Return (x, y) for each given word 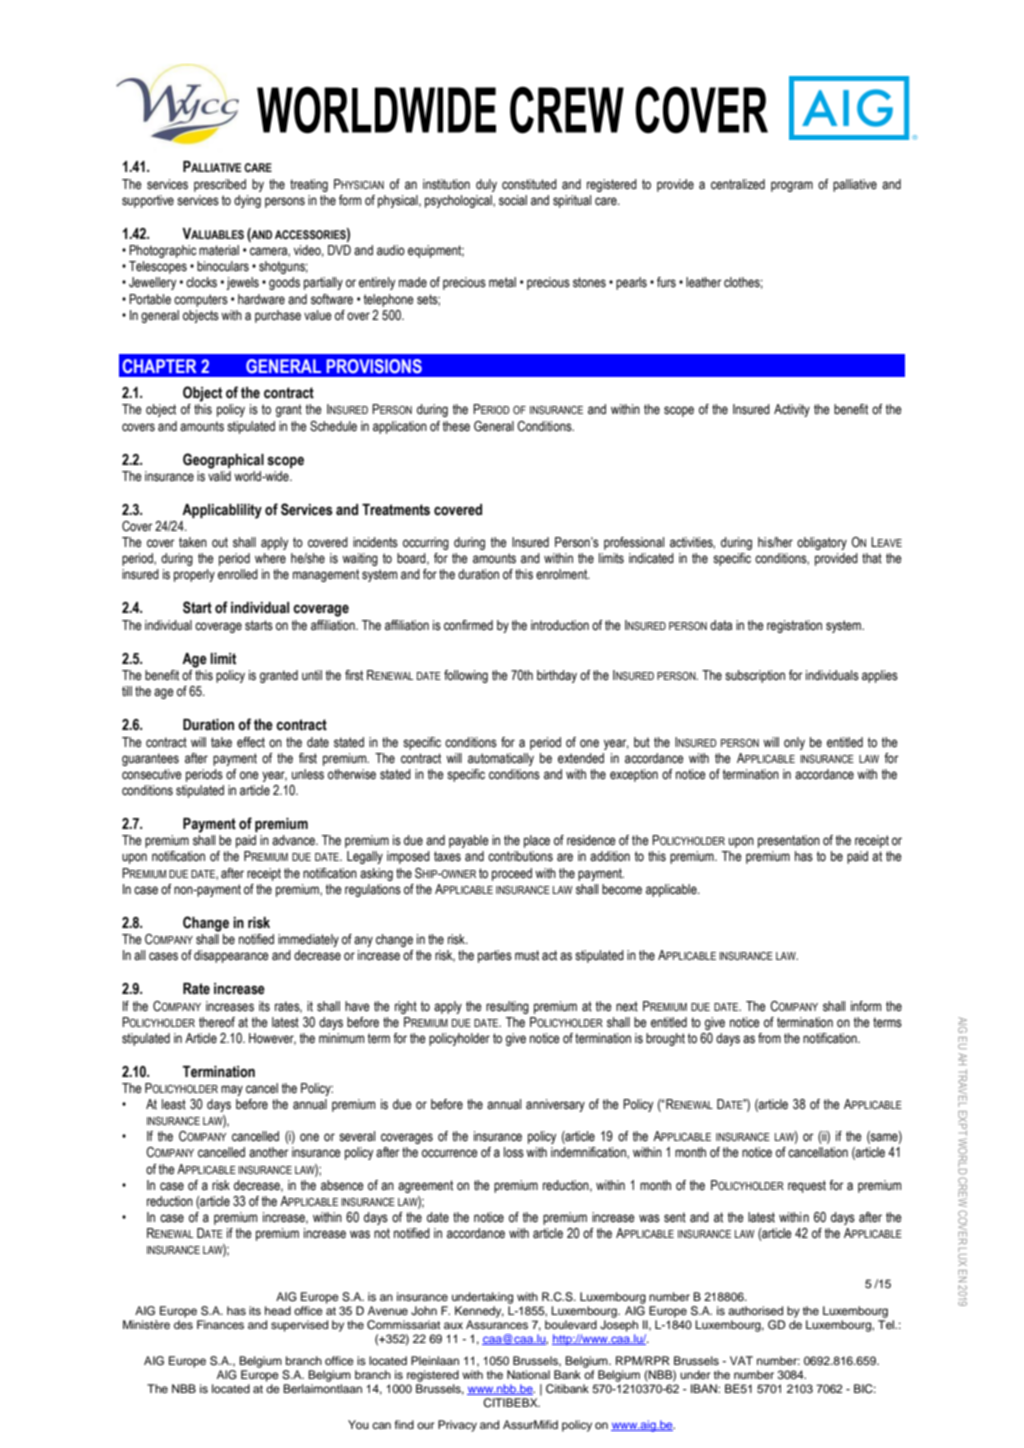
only (794, 743)
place (537, 841)
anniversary (555, 1105)
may (232, 1090)
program (792, 186)
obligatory (822, 543)
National (528, 1374)
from (769, 1038)
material (219, 250)
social (513, 200)
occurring (426, 543)
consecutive (152, 774)
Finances (220, 1324)
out (220, 542)
